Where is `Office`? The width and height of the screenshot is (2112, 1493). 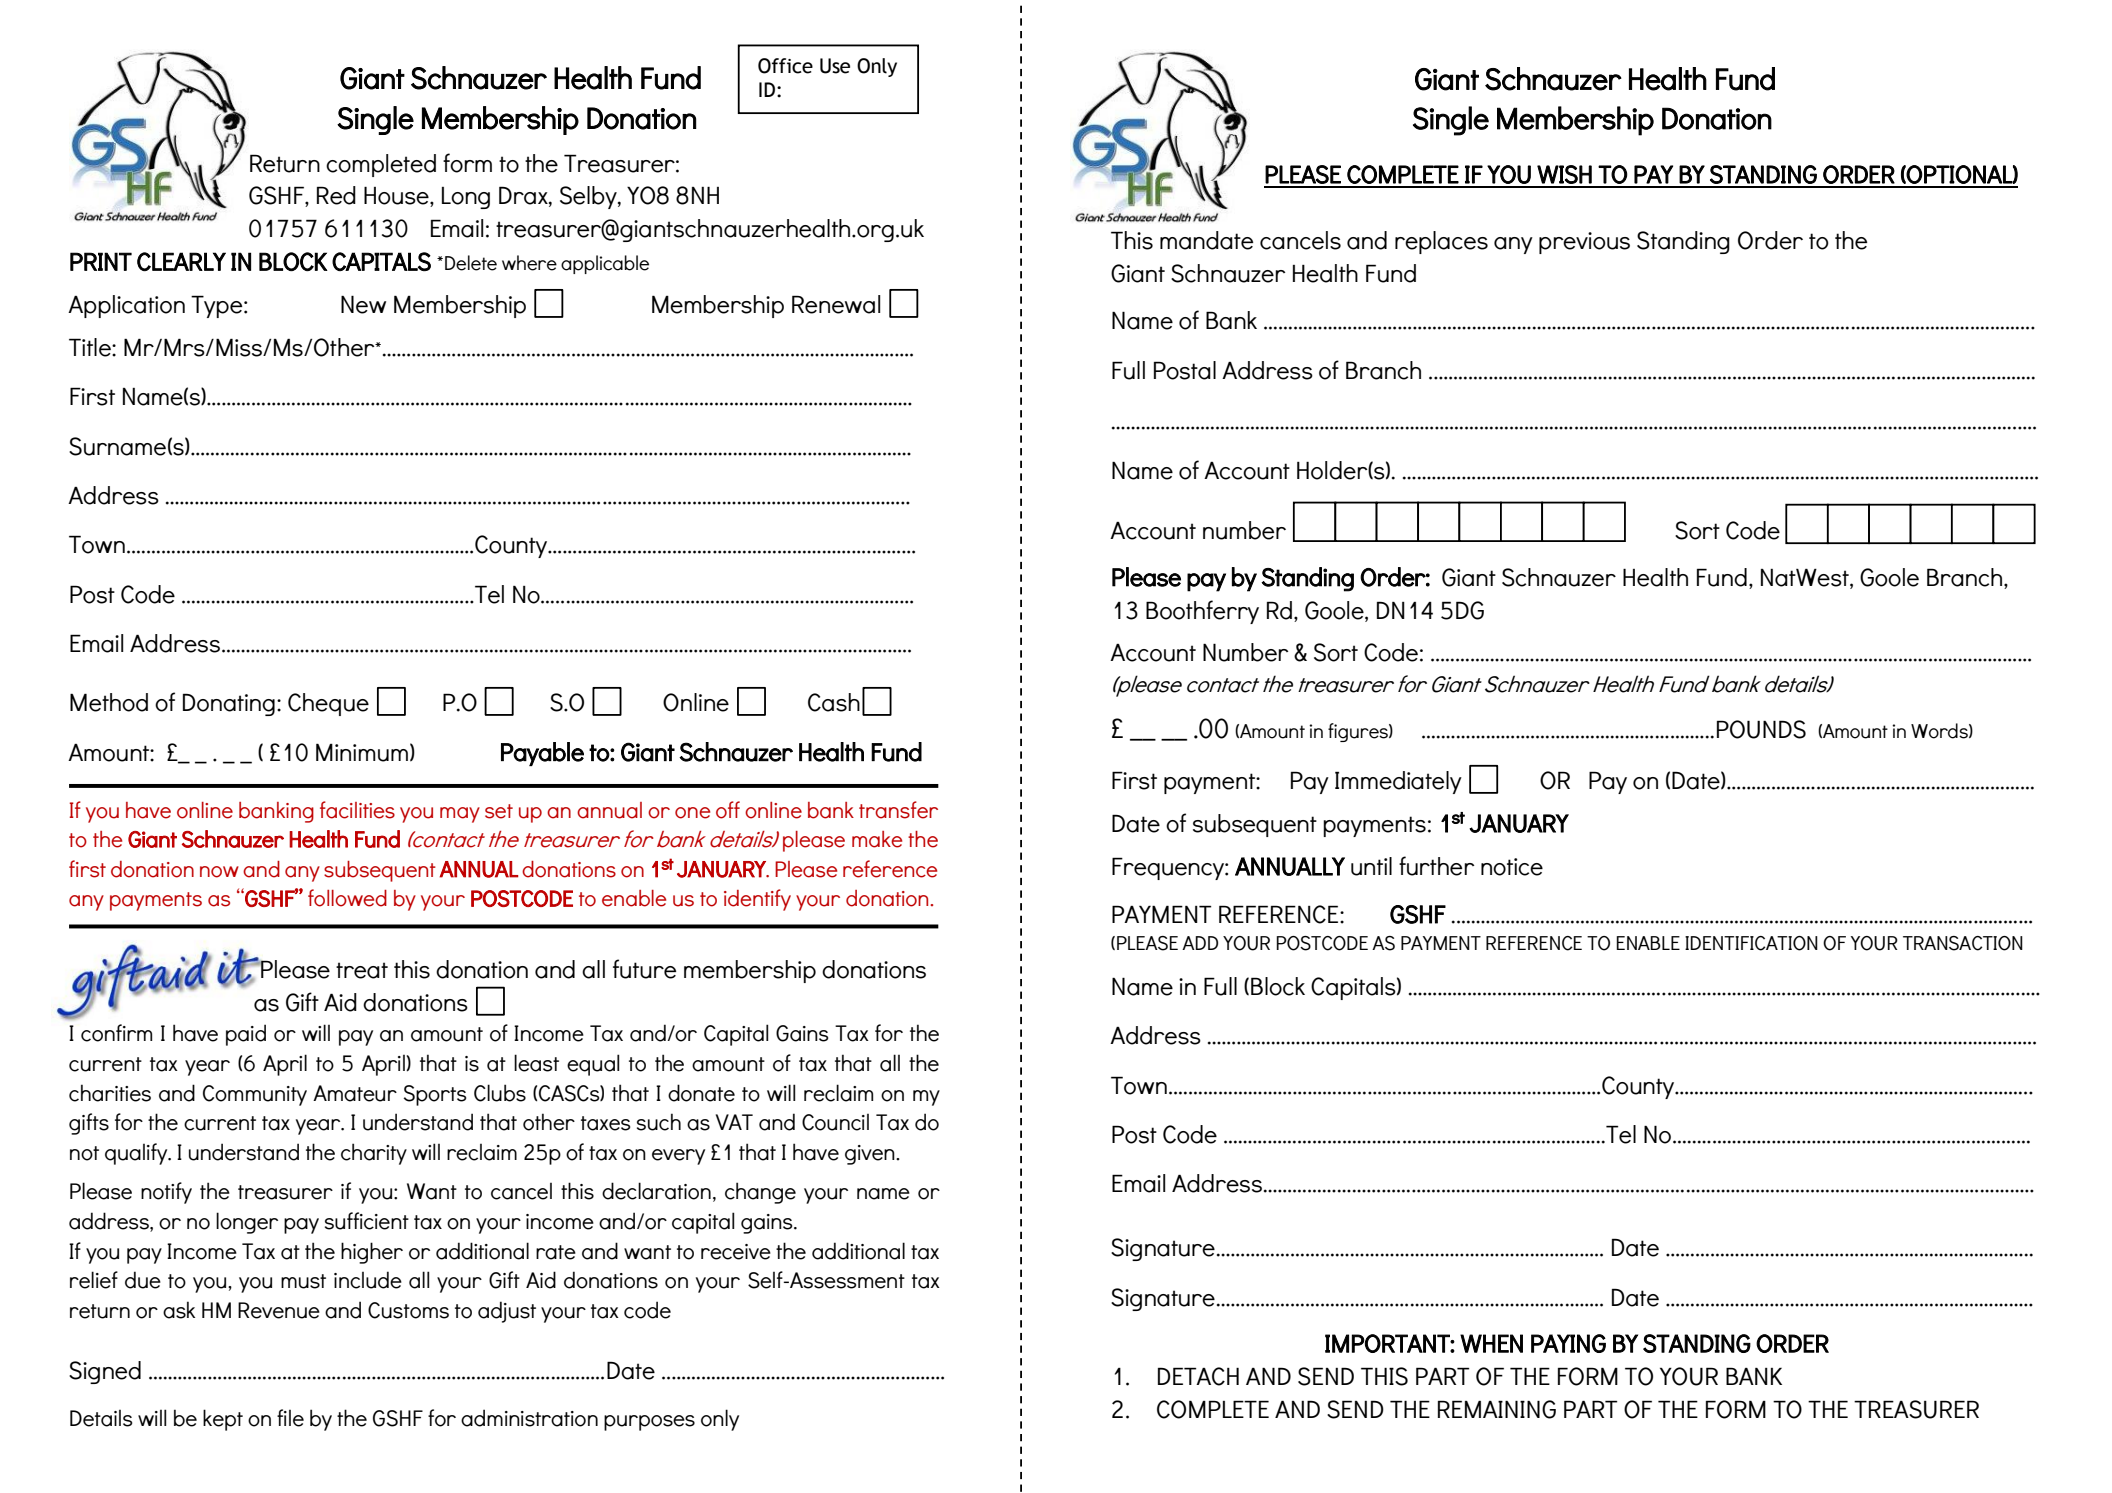
Office is located at coordinates (785, 66).
